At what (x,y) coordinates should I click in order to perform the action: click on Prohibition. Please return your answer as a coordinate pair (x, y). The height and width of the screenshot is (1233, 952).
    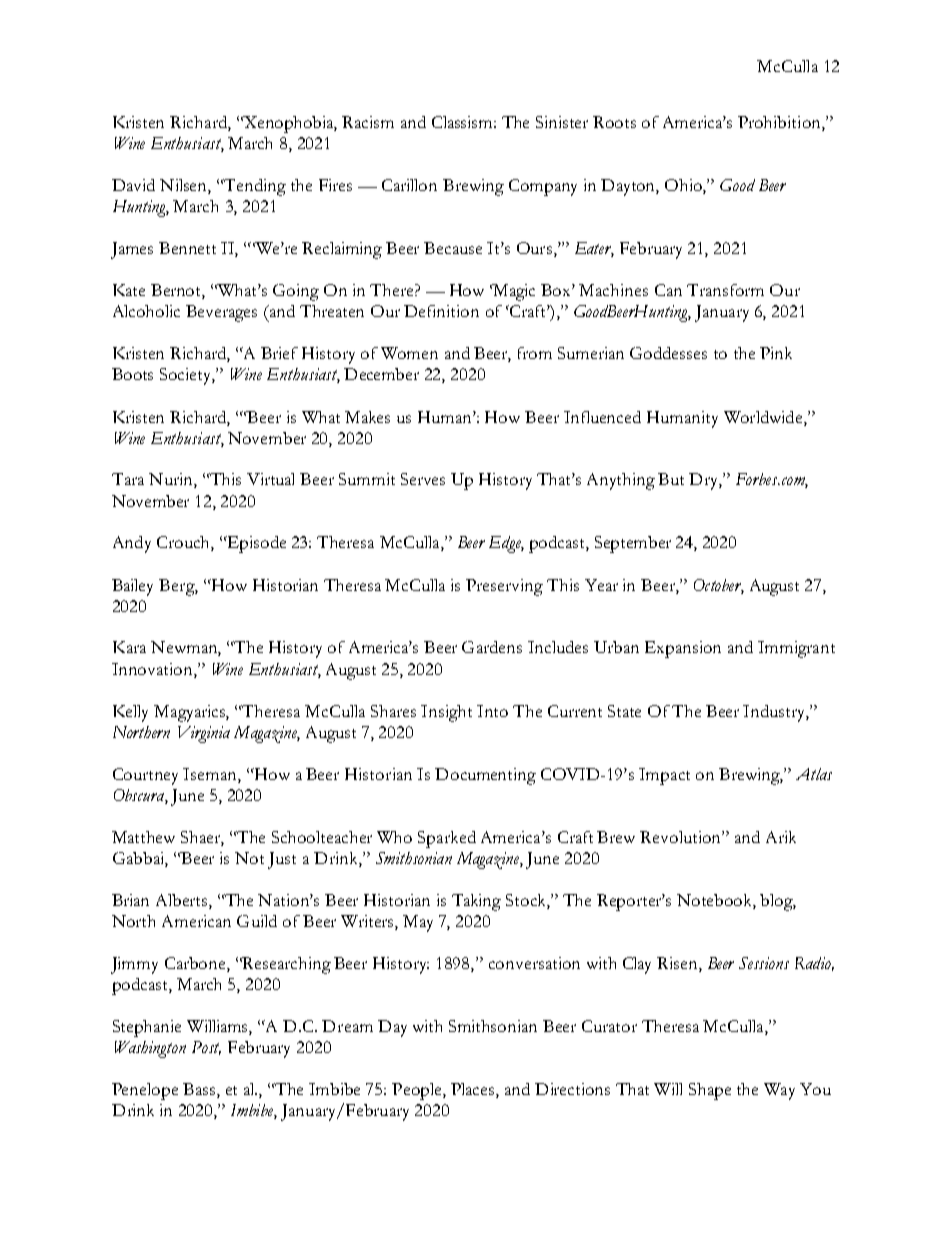
    Looking at the image, I should click on (780, 123).
